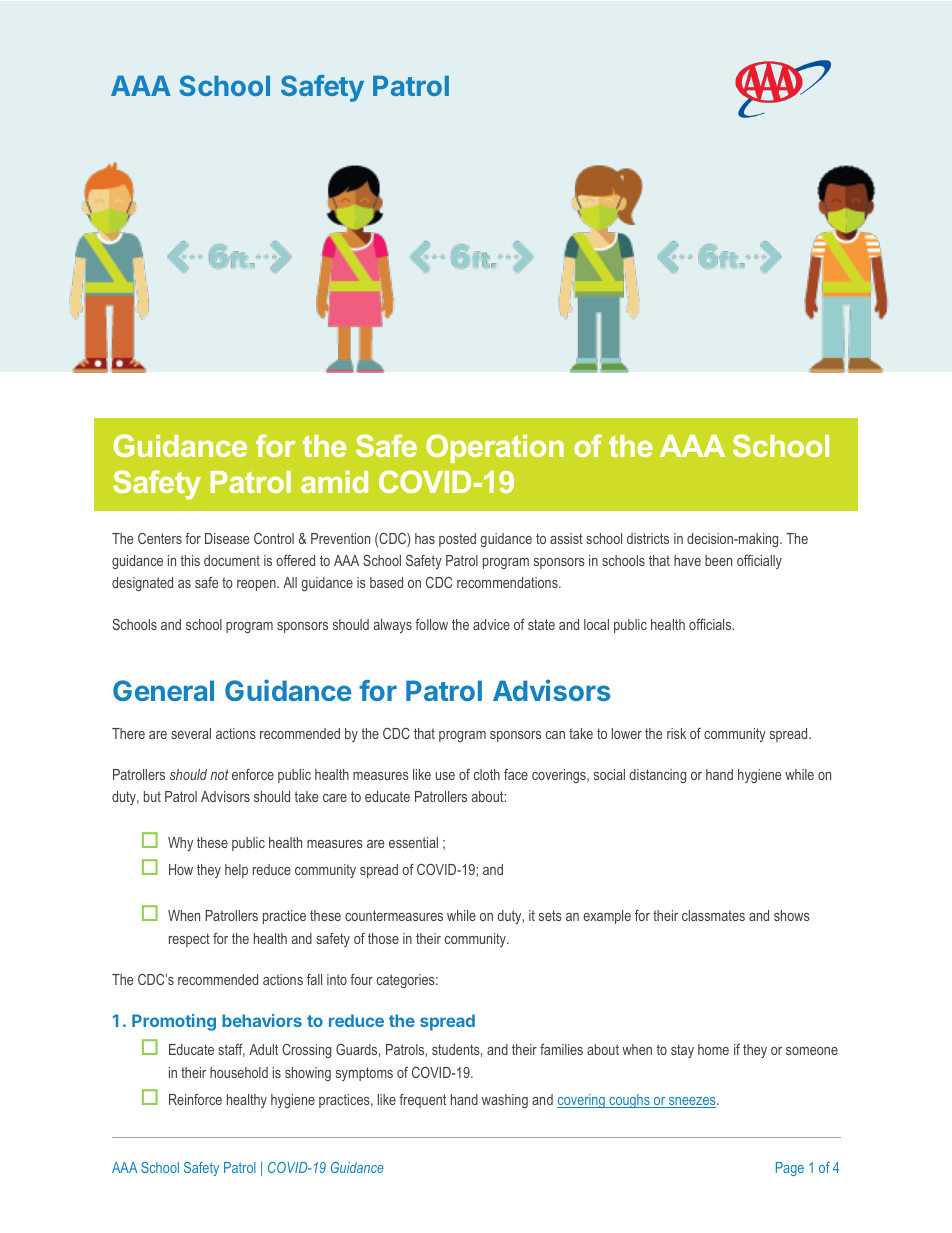 The height and width of the screenshot is (1233, 952). What do you see at coordinates (163, 690) in the screenshot?
I see `General` at bounding box center [163, 690].
